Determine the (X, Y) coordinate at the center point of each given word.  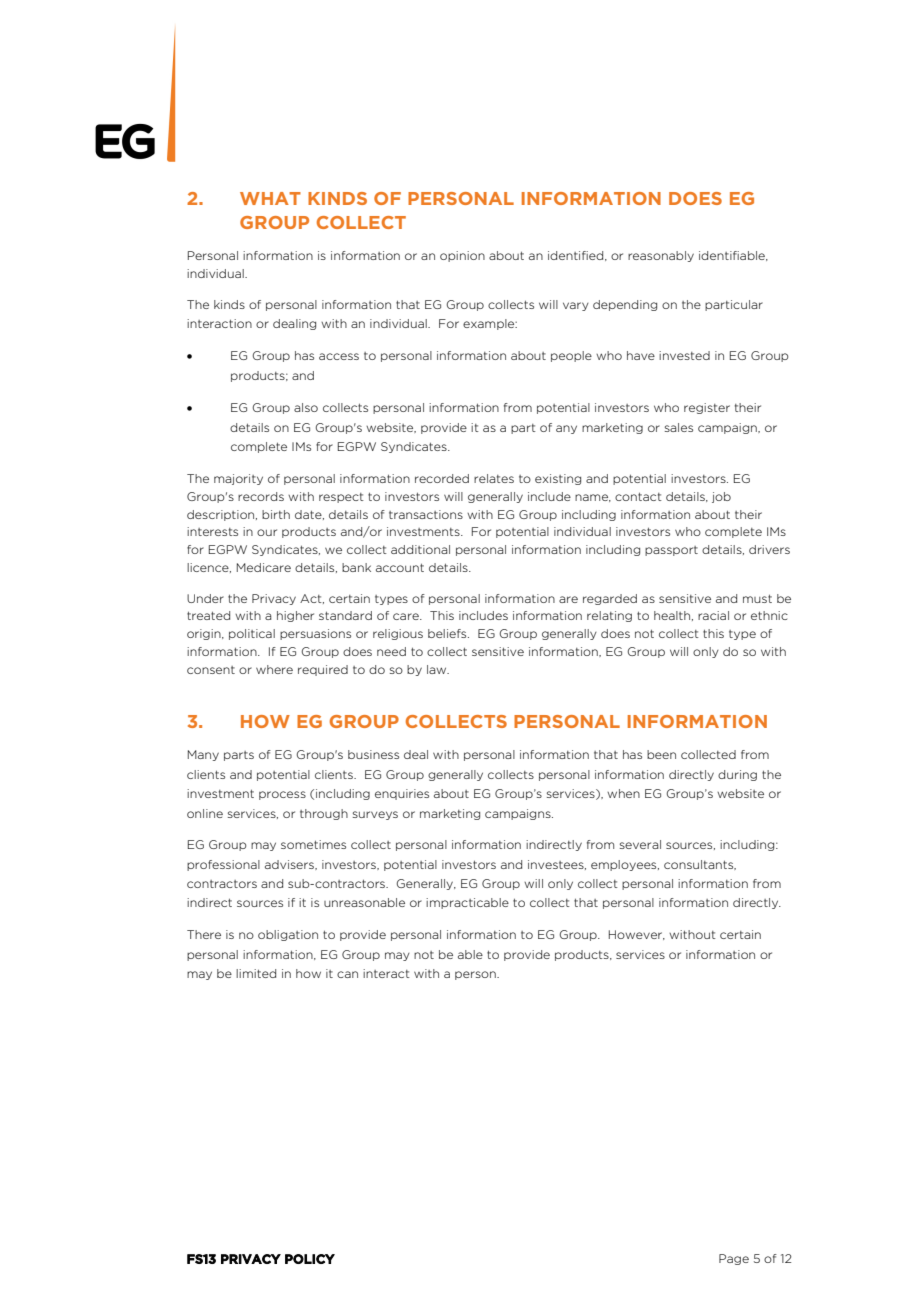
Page (734, 1259)
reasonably (661, 256)
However (637, 935)
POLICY (310, 1259)
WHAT (270, 198)
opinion (462, 256)
